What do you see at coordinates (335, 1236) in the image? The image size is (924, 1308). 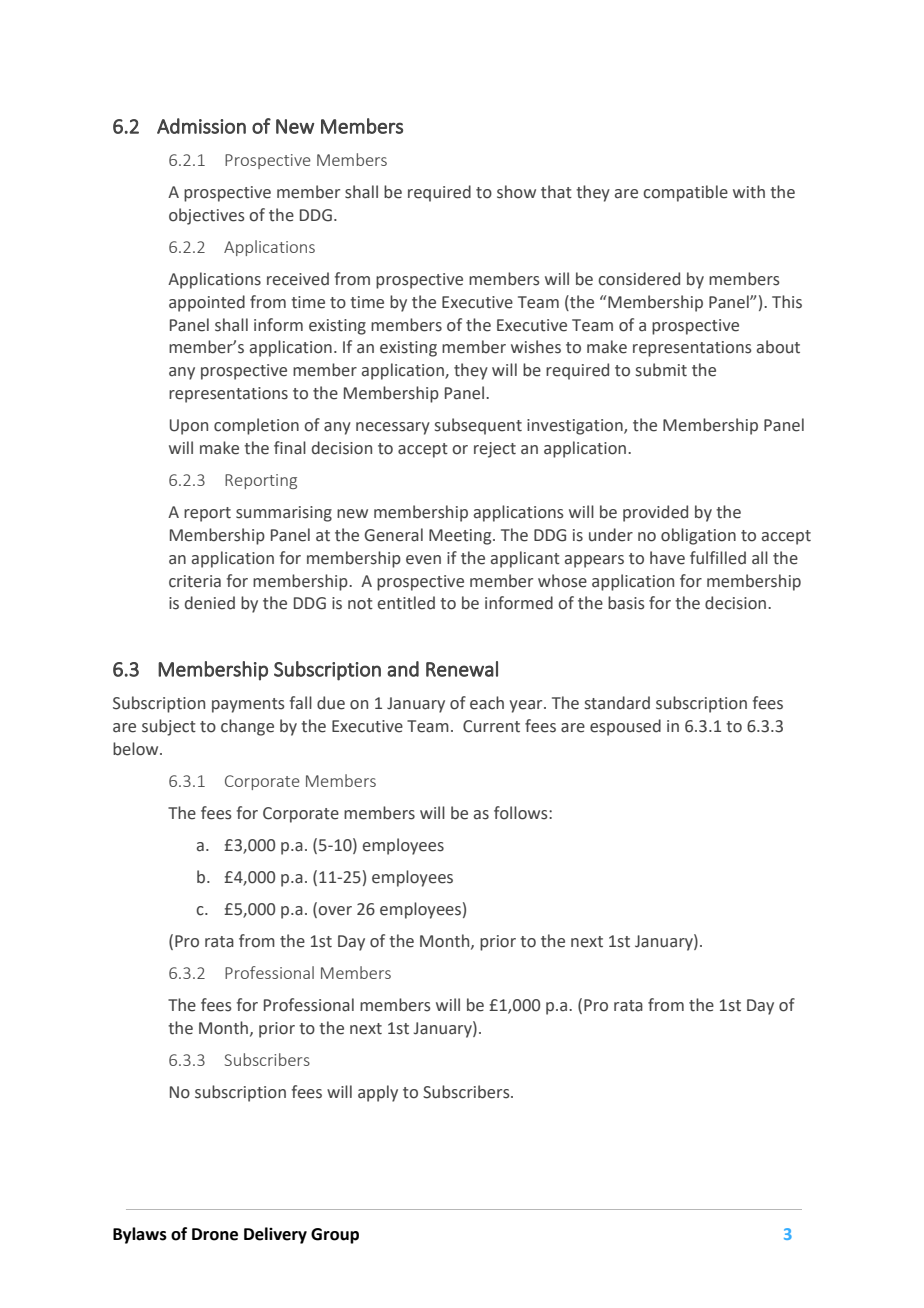 I see `Group` at bounding box center [335, 1236].
